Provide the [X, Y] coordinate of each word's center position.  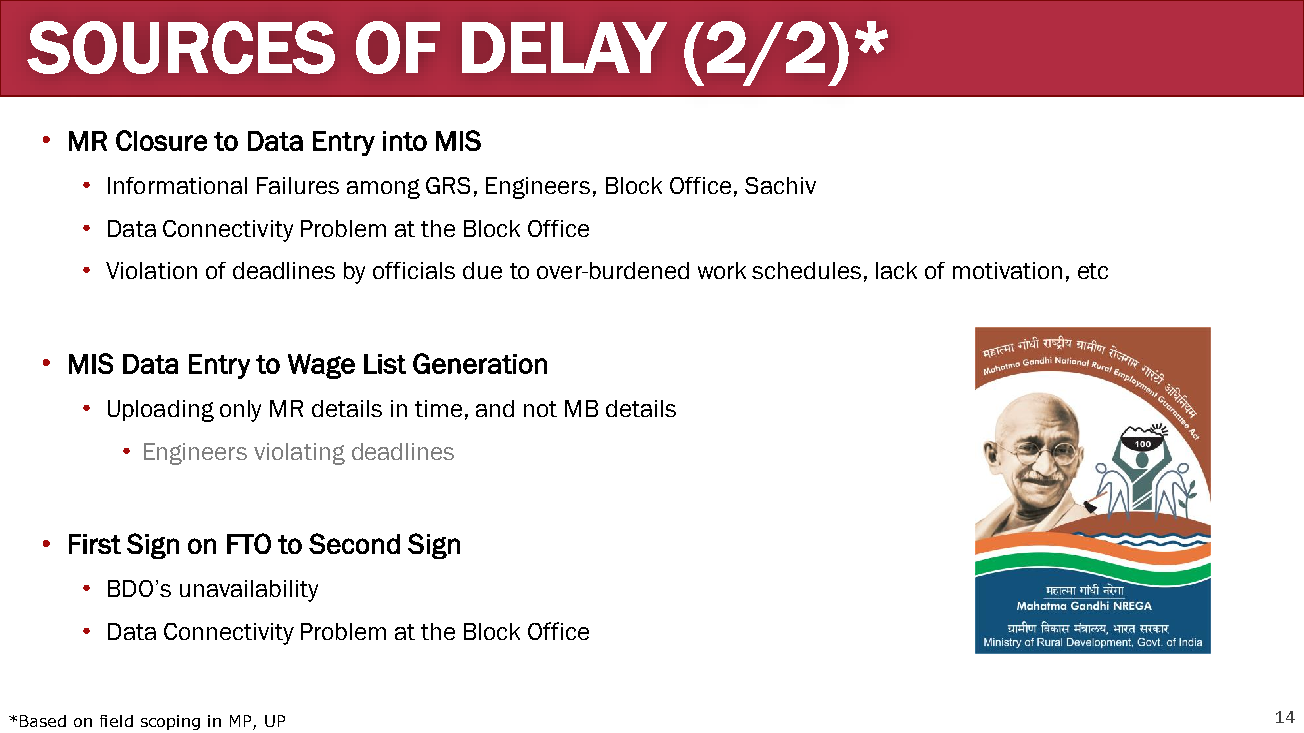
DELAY [564, 47]
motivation [1007, 270]
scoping [170, 722]
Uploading [161, 411]
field [116, 721]
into [405, 141]
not [540, 409]
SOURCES [181, 47]
